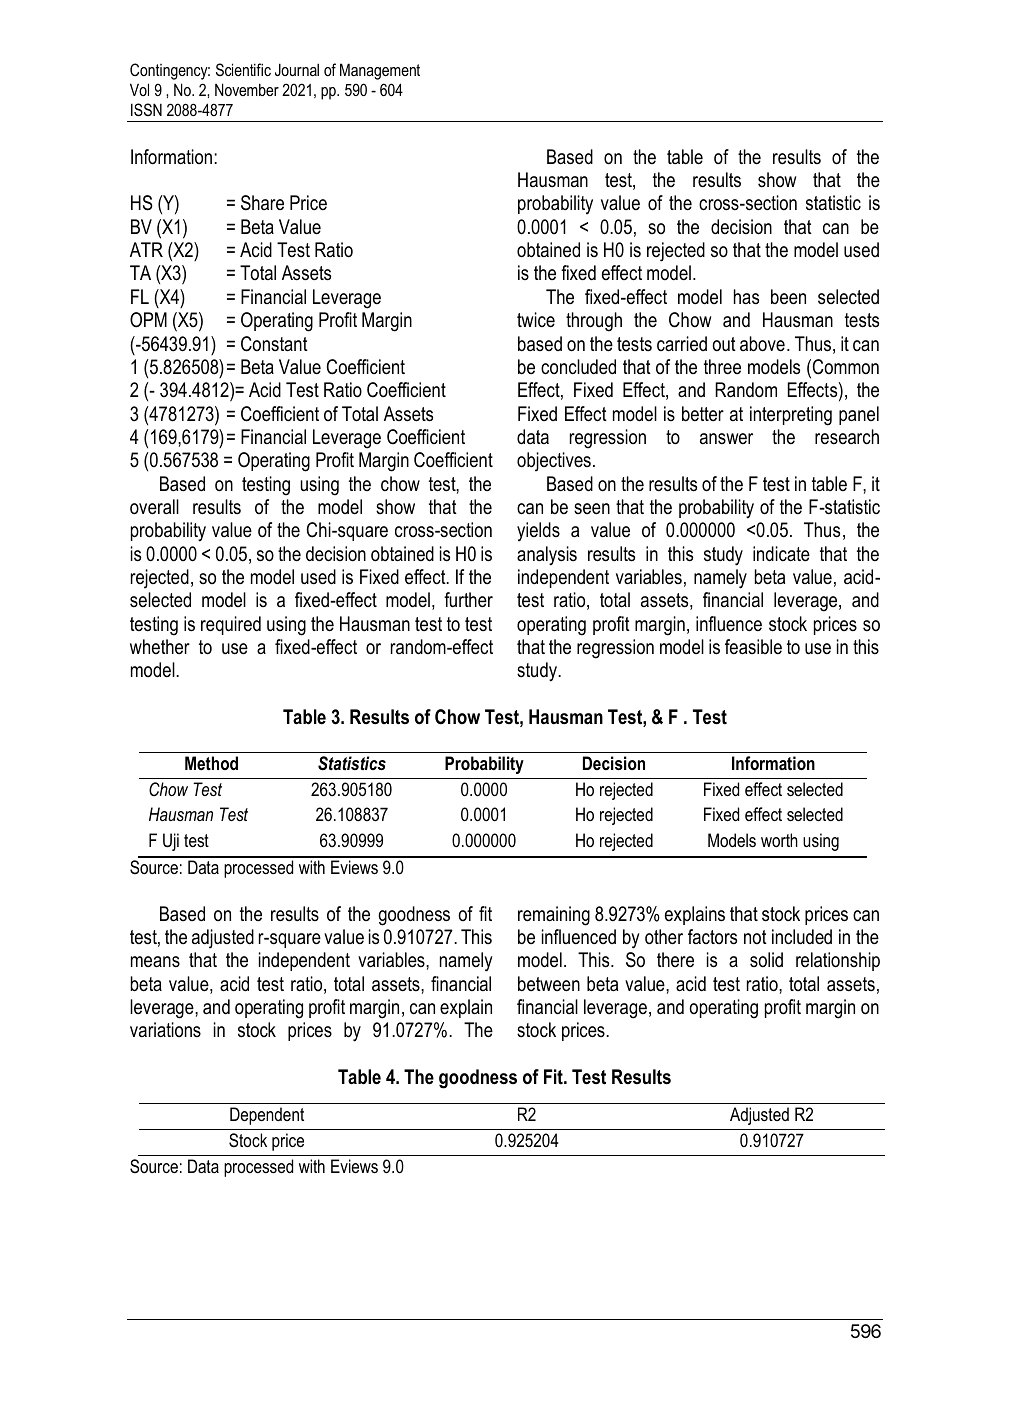 Image resolution: width=1010 pixels, height=1428 pixels. What do you see at coordinates (781, 554) in the page?
I see `indicate` at bounding box center [781, 554].
